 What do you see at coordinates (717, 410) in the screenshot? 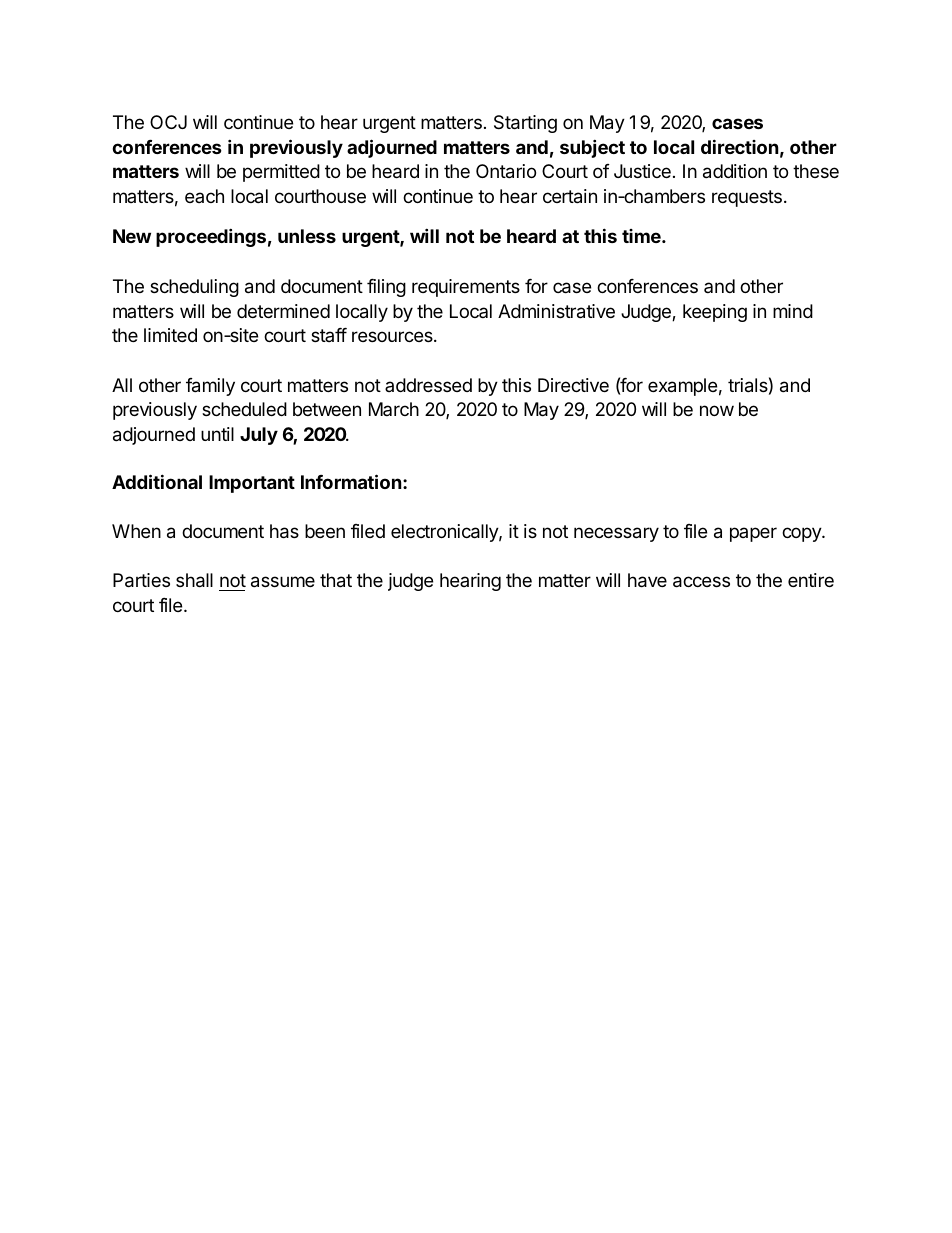
I see `now` at bounding box center [717, 410].
